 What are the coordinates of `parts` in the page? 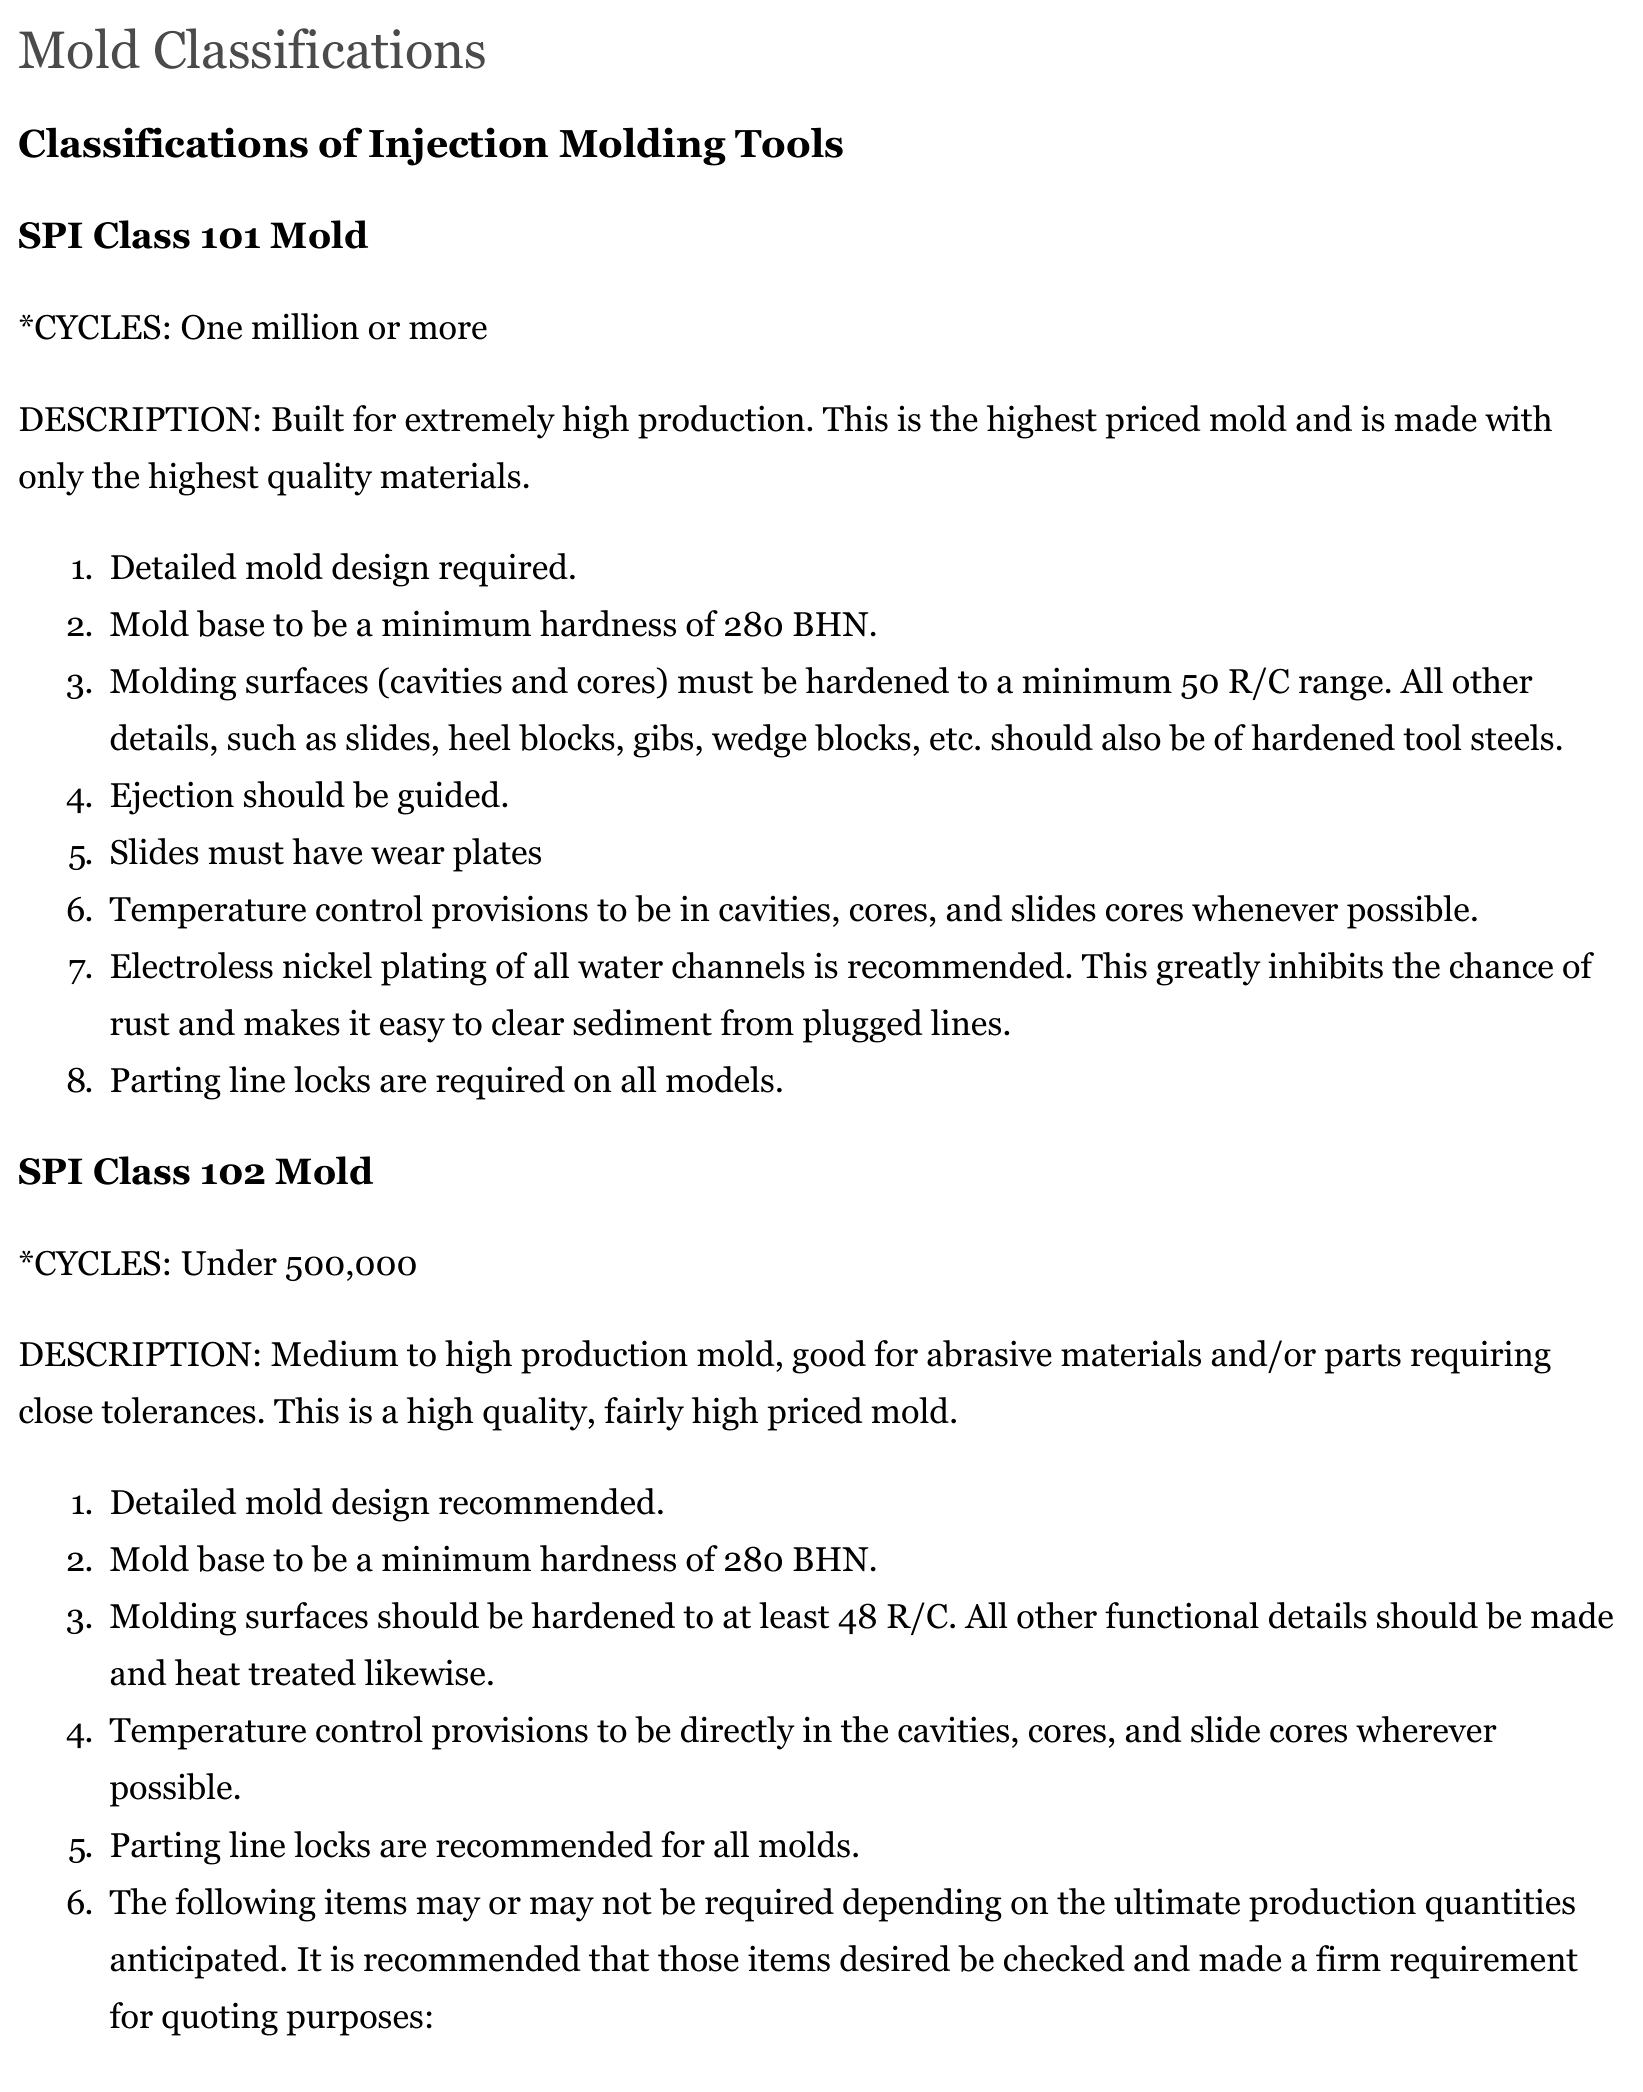 It's located at (1363, 1359).
